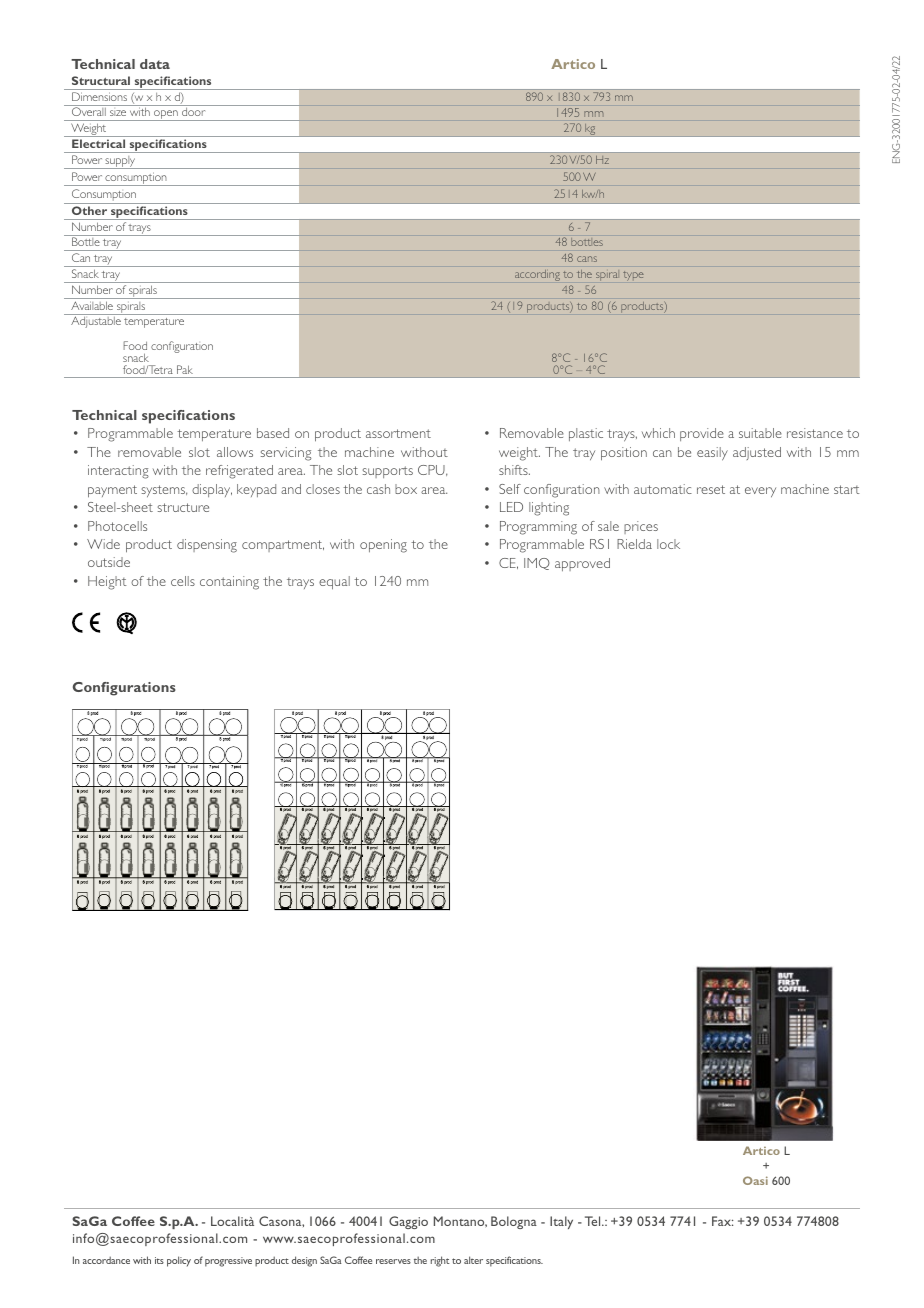  Describe the element at coordinates (193, 113) in the document. I see `door` at that location.
